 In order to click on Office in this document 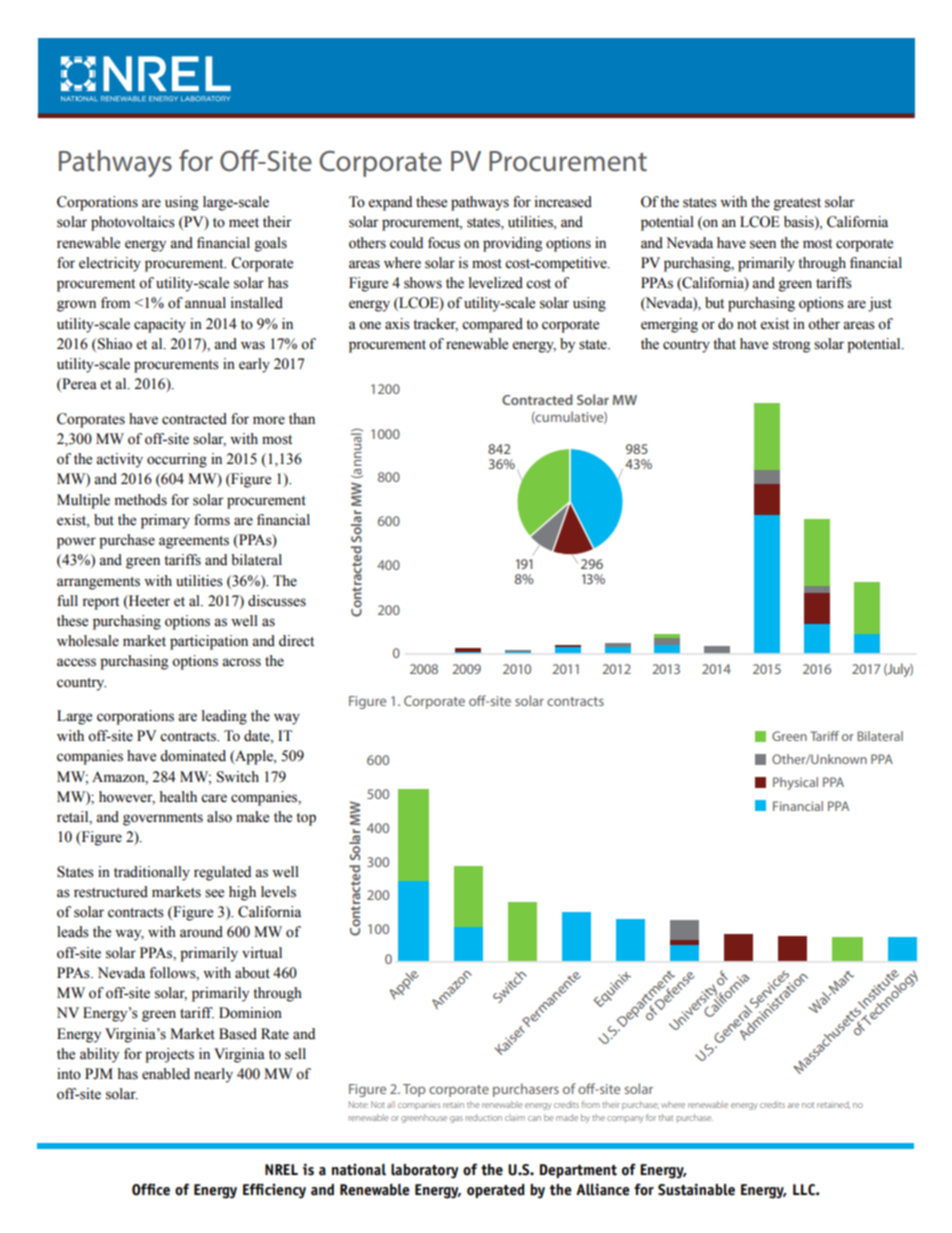, I will do `click(151, 1189)`.
